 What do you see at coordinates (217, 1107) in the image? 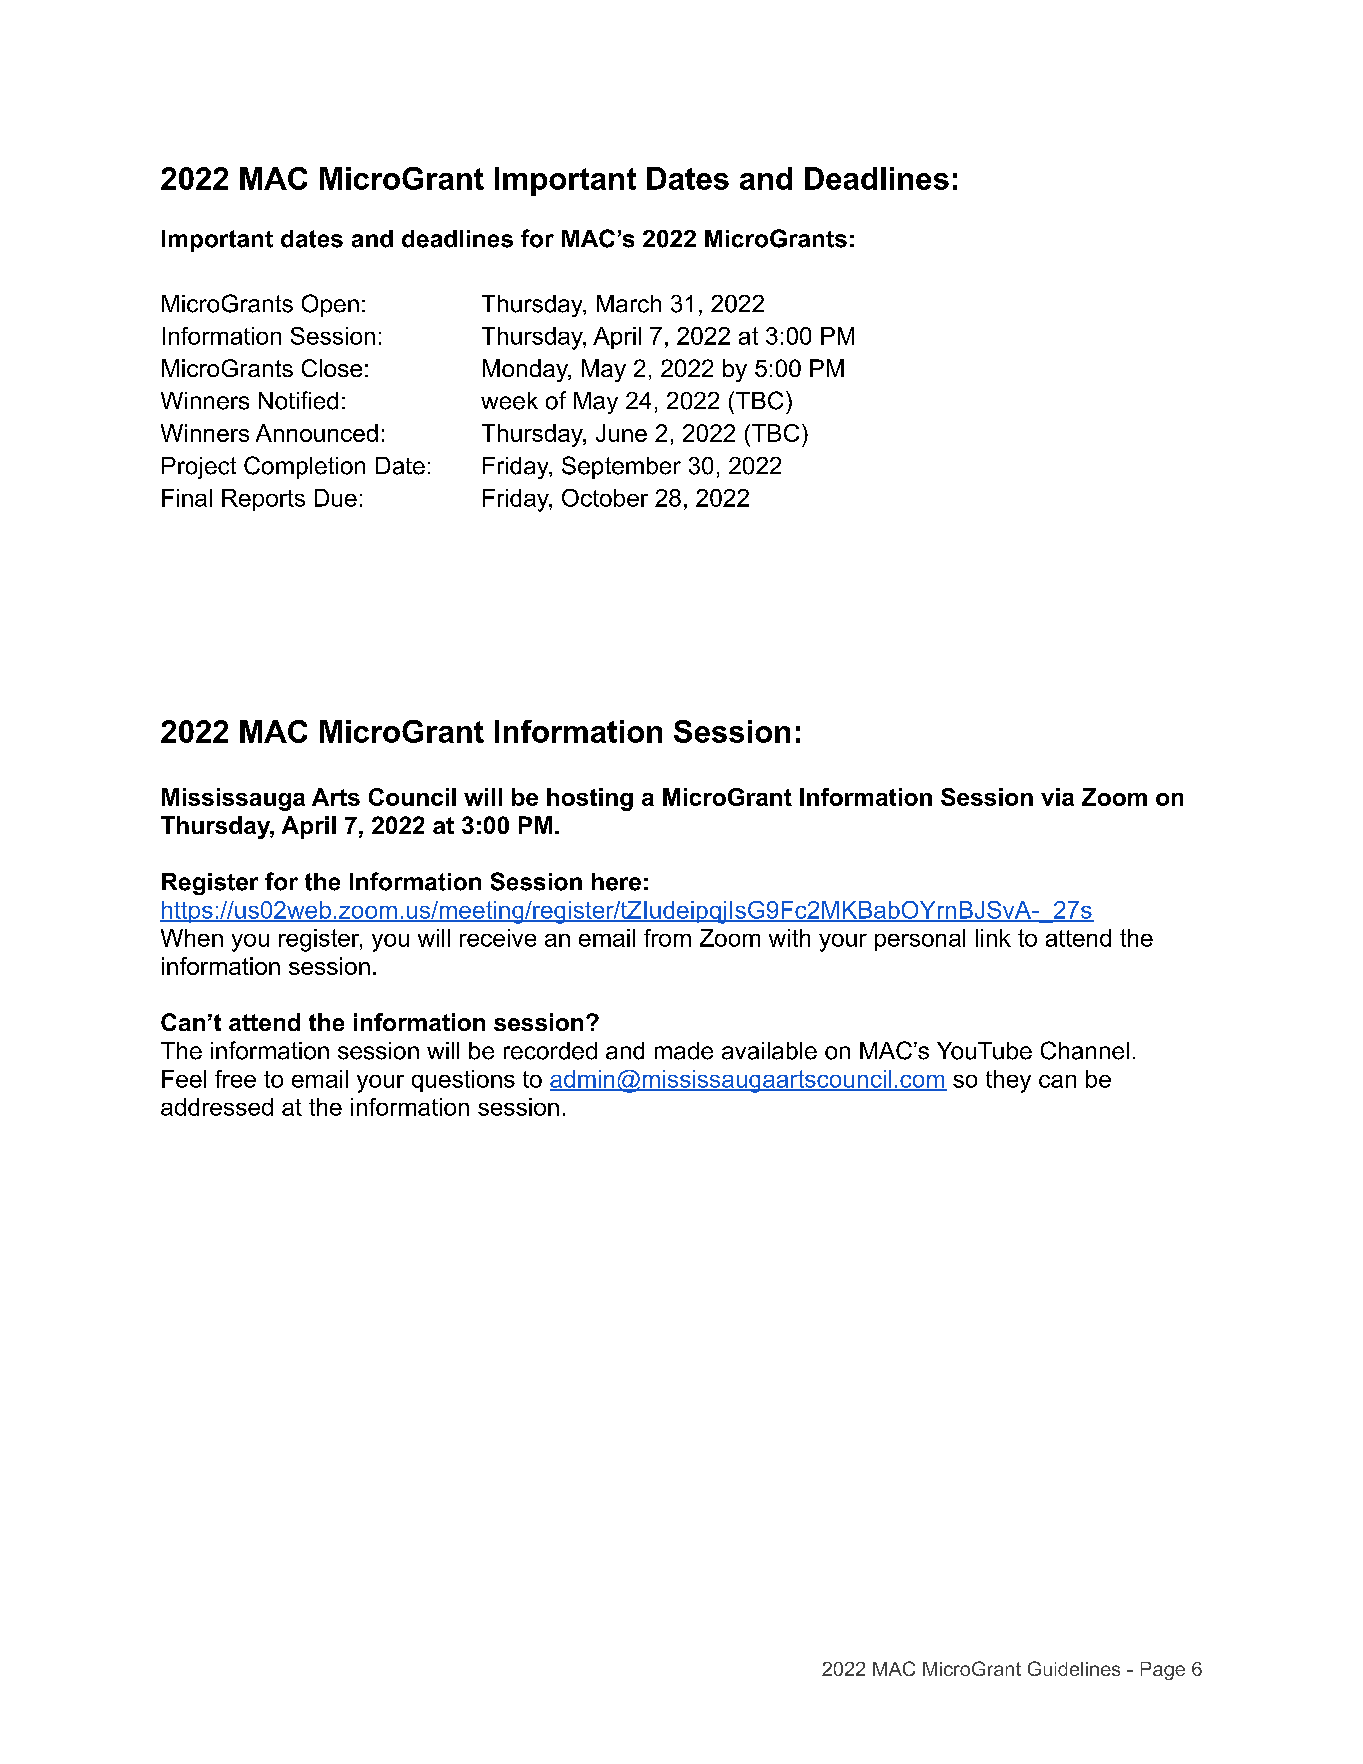
I see `addressed` at bounding box center [217, 1107].
